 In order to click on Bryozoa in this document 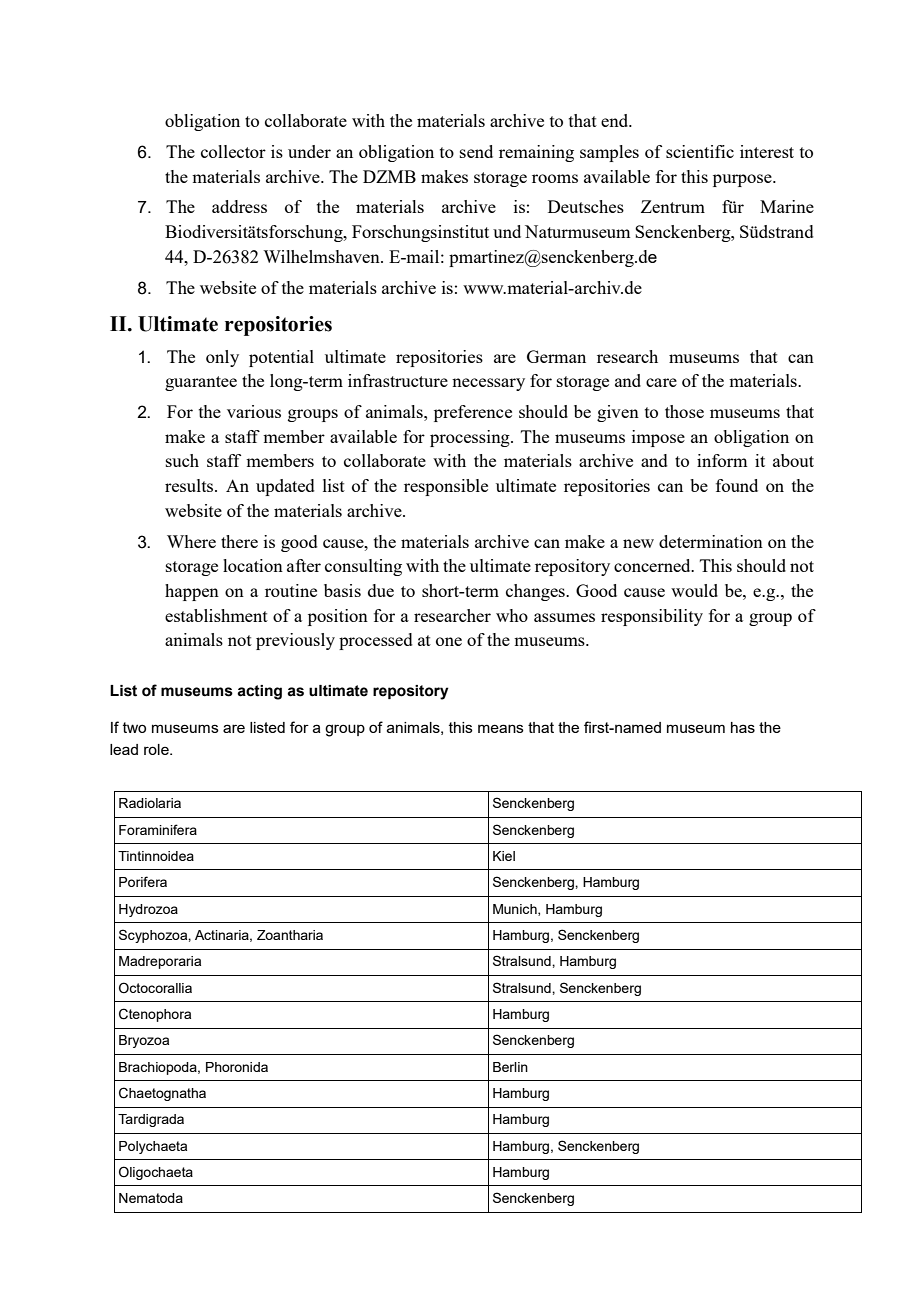, I will do `click(144, 1041)`.
